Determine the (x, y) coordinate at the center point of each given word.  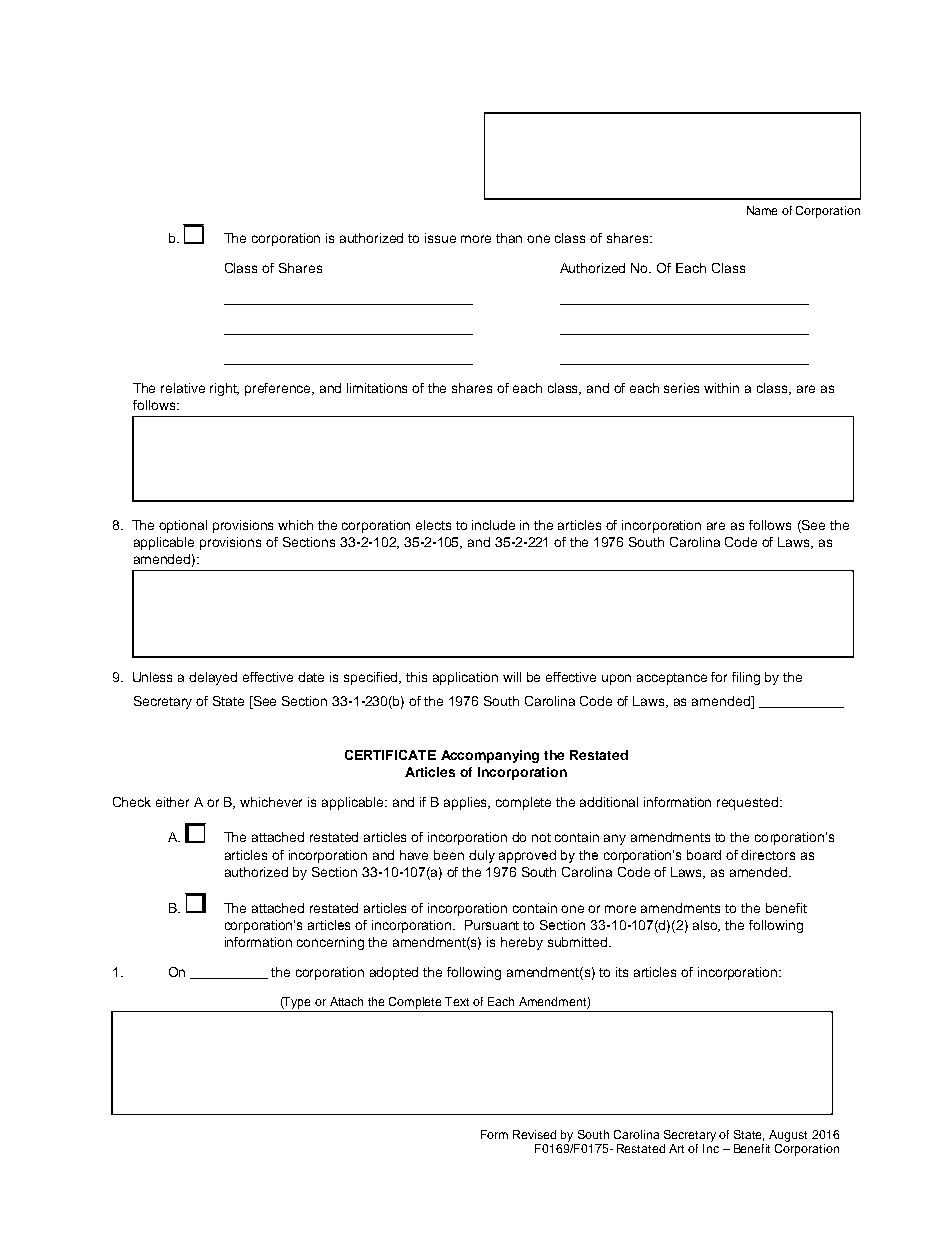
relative (183, 388)
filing (746, 678)
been (449, 855)
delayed (213, 678)
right (224, 389)
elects (433, 525)
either (172, 802)
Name (762, 210)
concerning (330, 943)
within (721, 388)
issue (440, 238)
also (706, 926)
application (465, 678)
